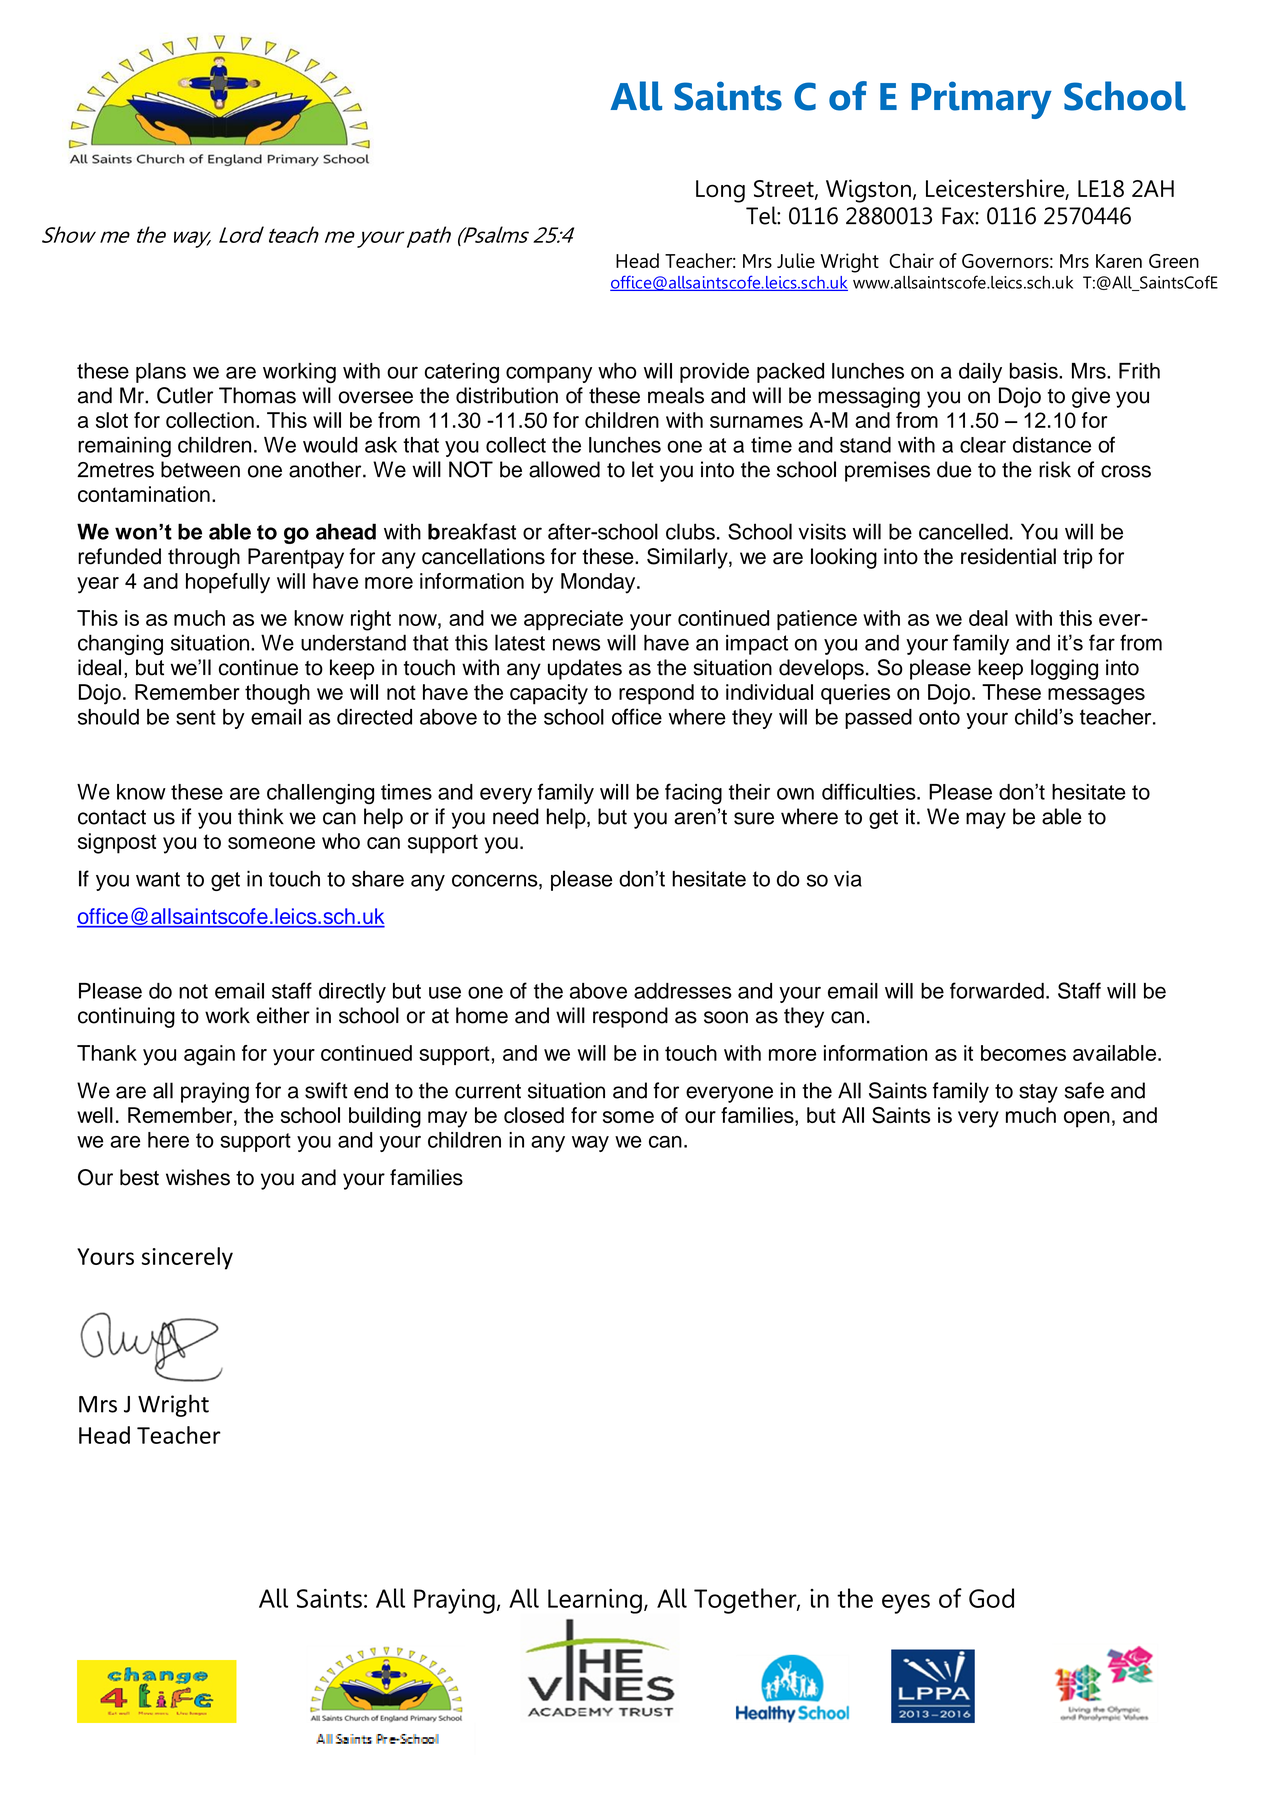 The image size is (1275, 1803). I want to click on hopefully, so click(228, 583).
